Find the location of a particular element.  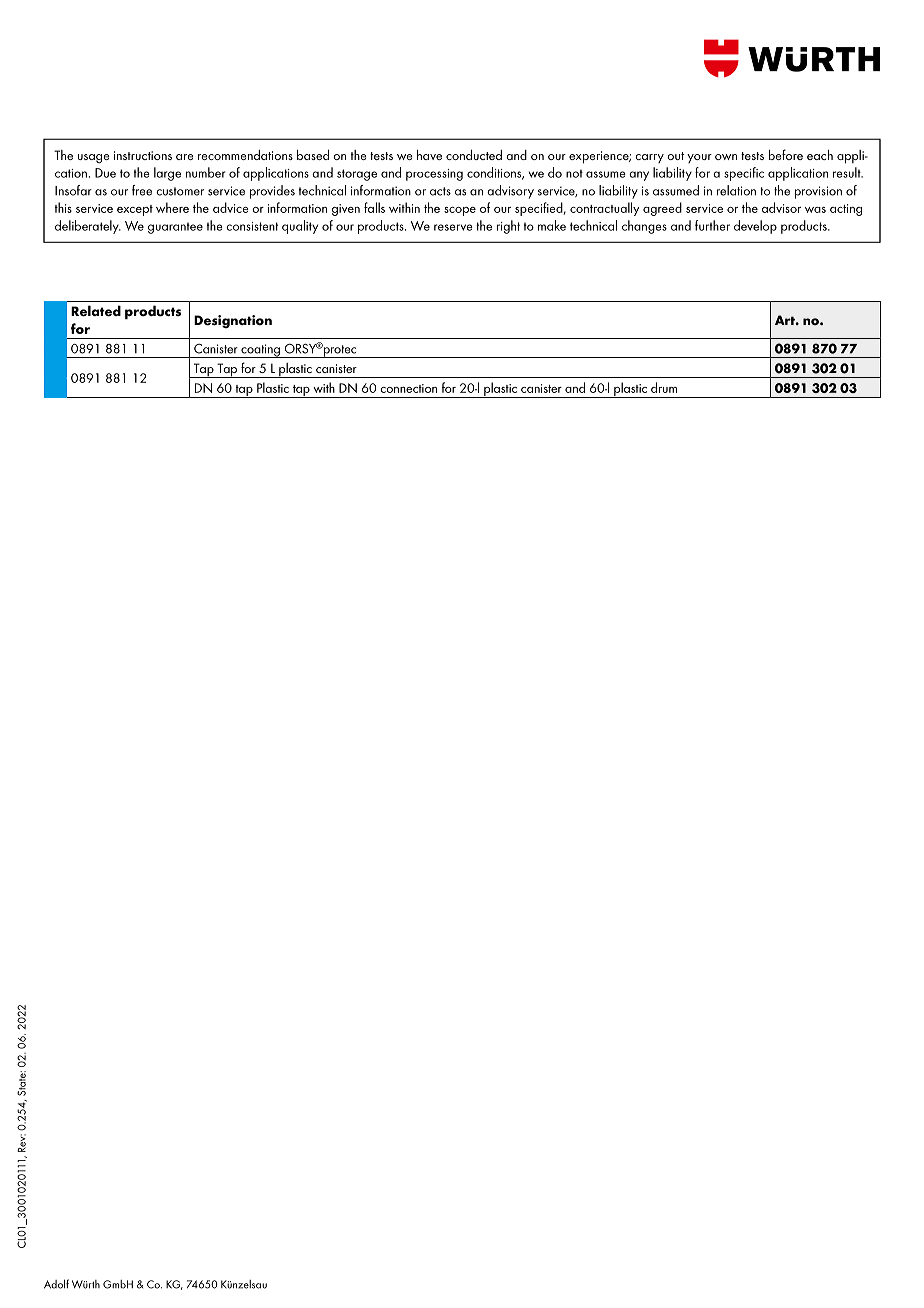

free is located at coordinates (142, 190).
